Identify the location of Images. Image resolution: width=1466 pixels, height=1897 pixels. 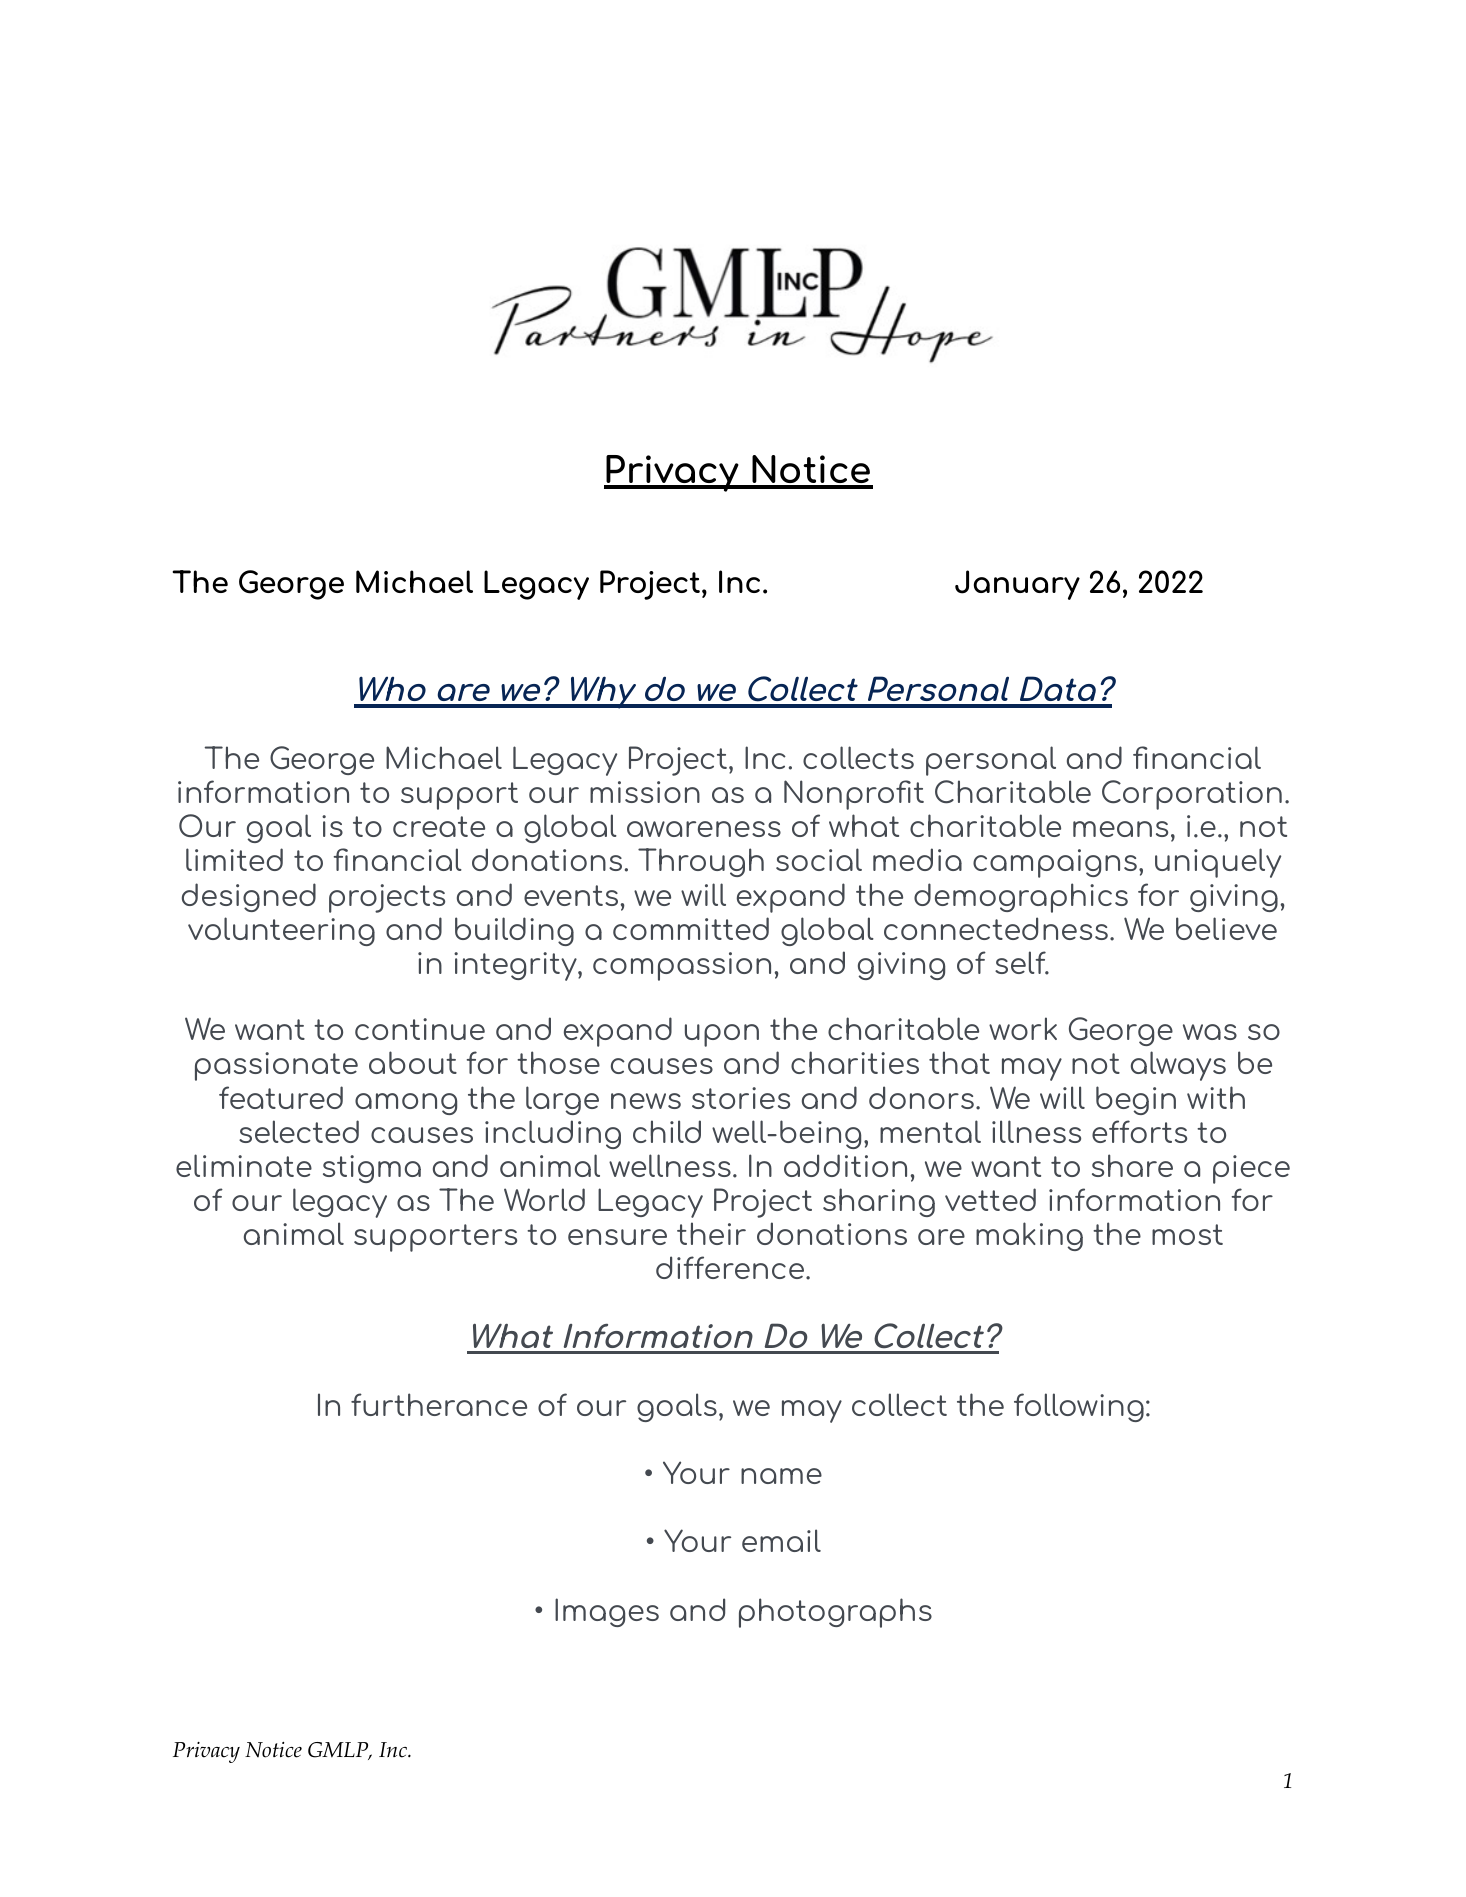
(607, 1612).
